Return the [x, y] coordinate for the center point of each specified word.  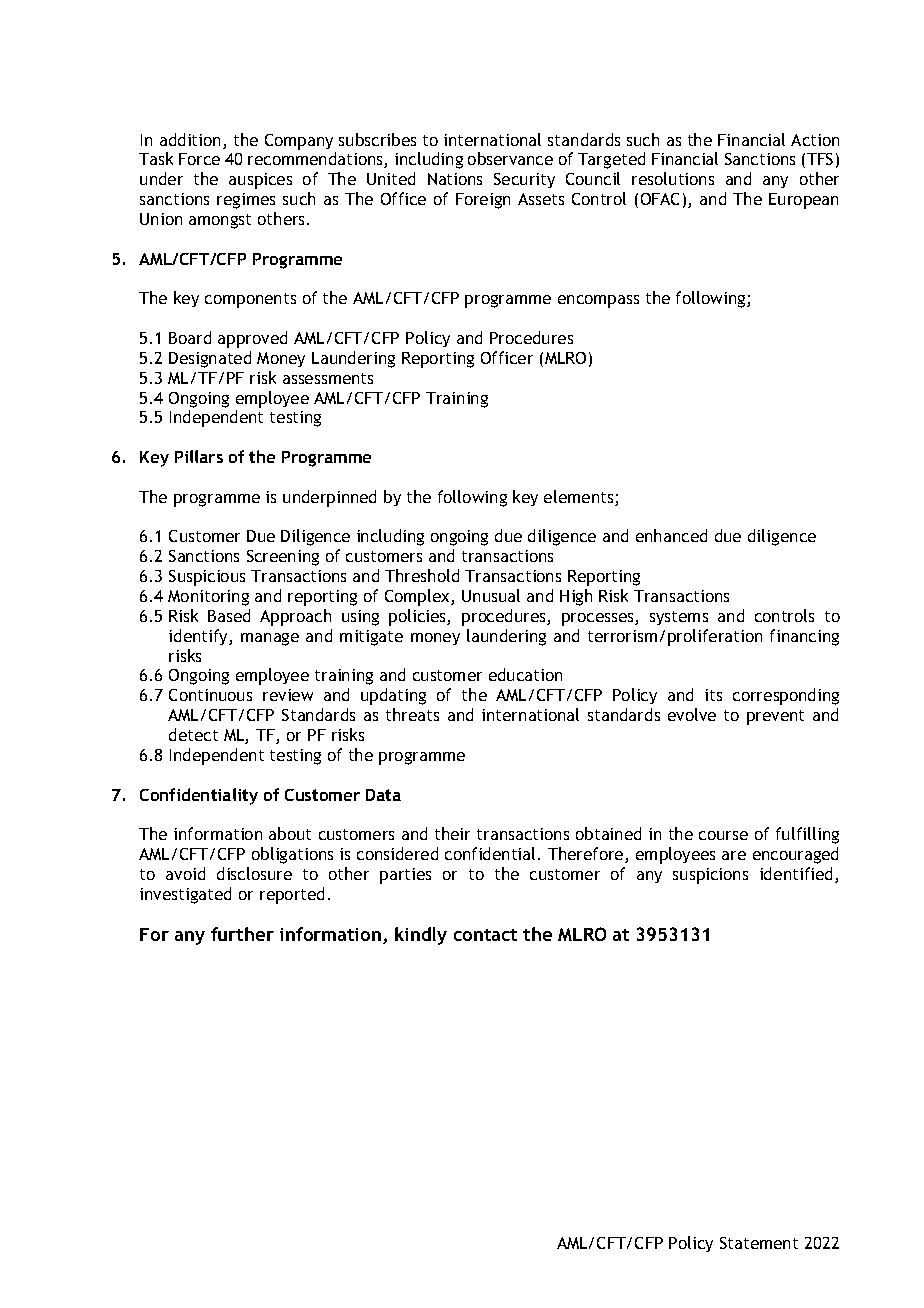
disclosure [254, 873]
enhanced [671, 535]
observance [510, 158]
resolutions [673, 178]
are [734, 855]
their [452, 833]
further [242, 934]
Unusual [491, 595]
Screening [283, 558]
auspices [260, 181]
